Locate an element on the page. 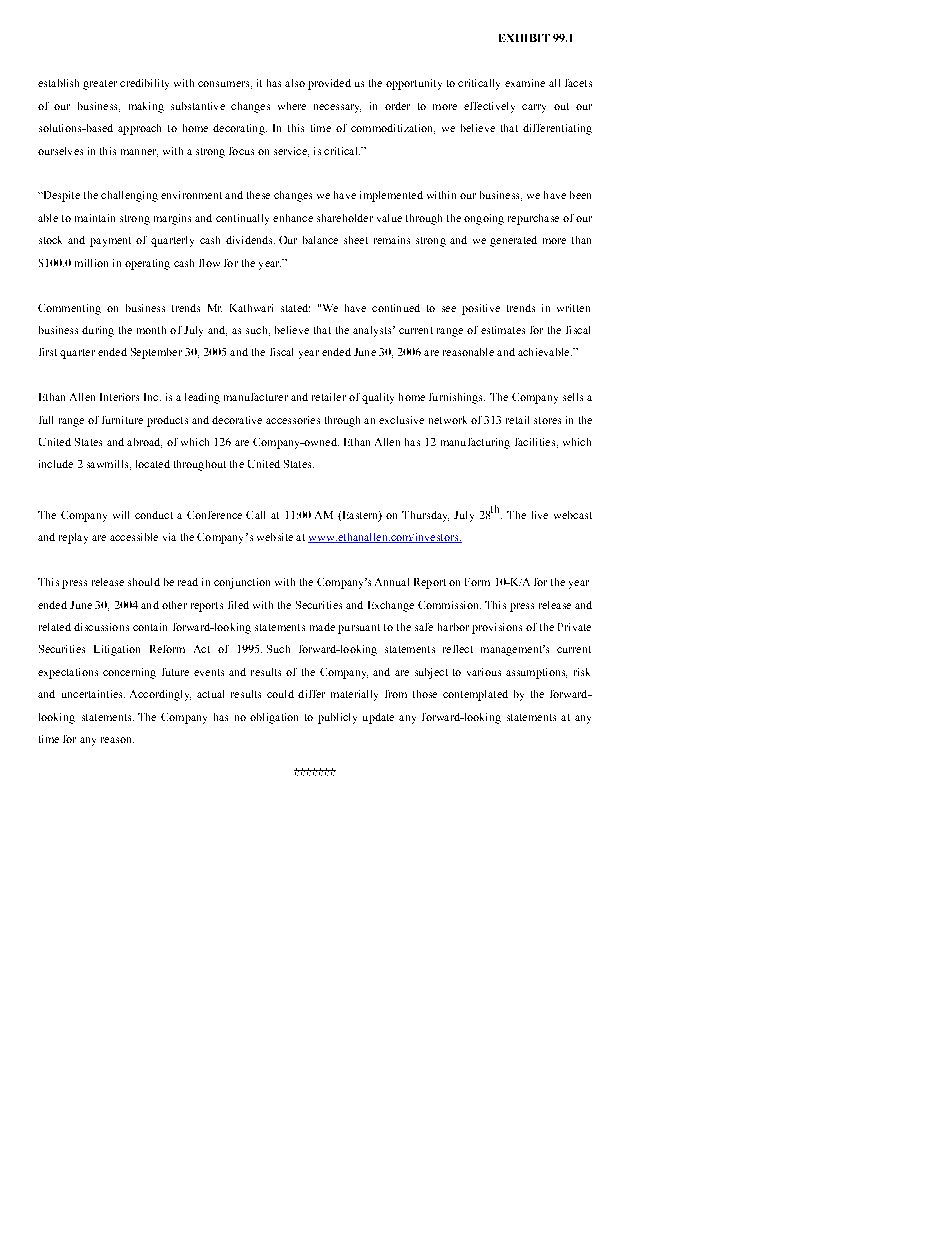 Image resolution: width=952 pixels, height=1233 pixels. Interiors is located at coordinates (119, 397).
